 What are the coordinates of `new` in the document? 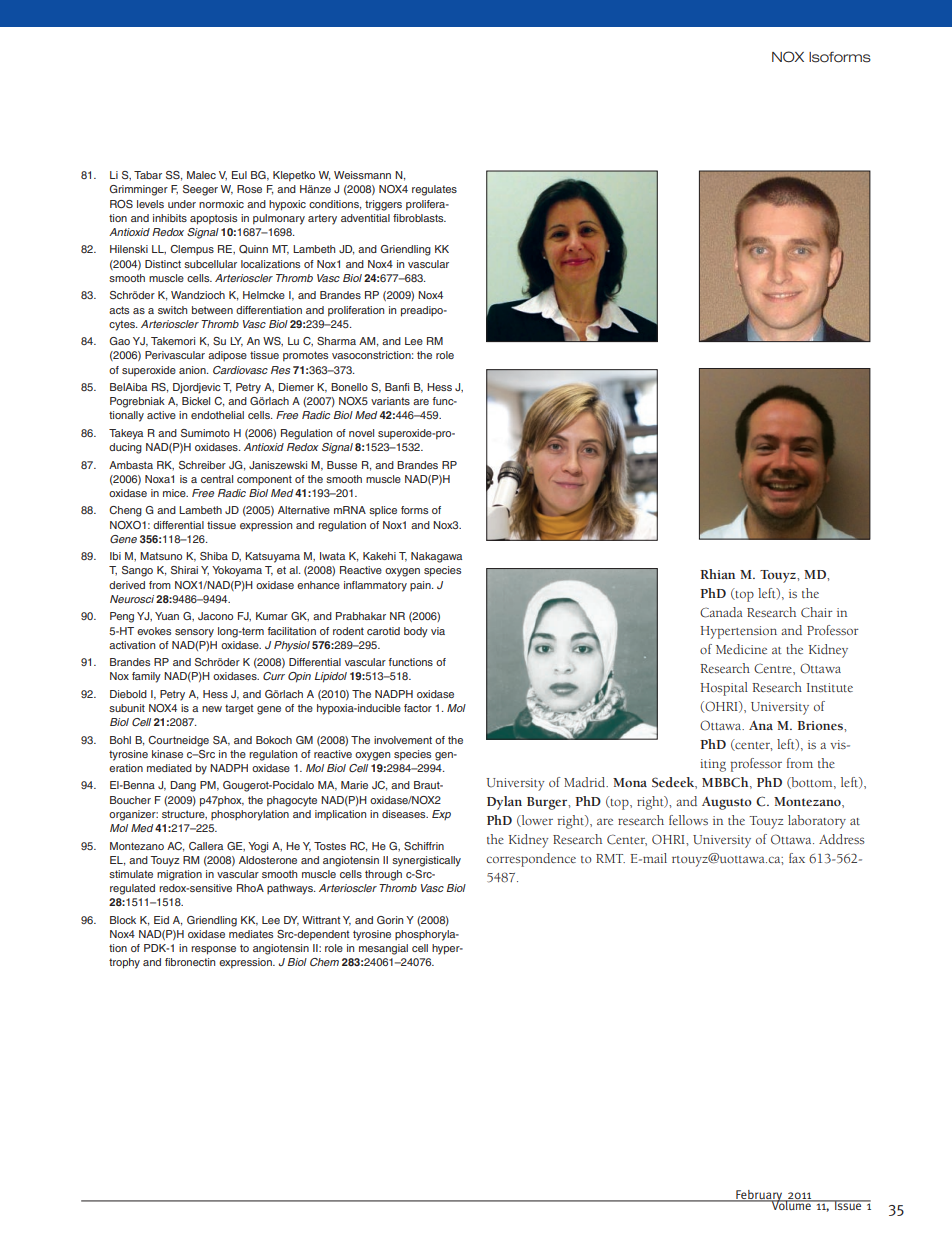 It's located at (212, 709).
